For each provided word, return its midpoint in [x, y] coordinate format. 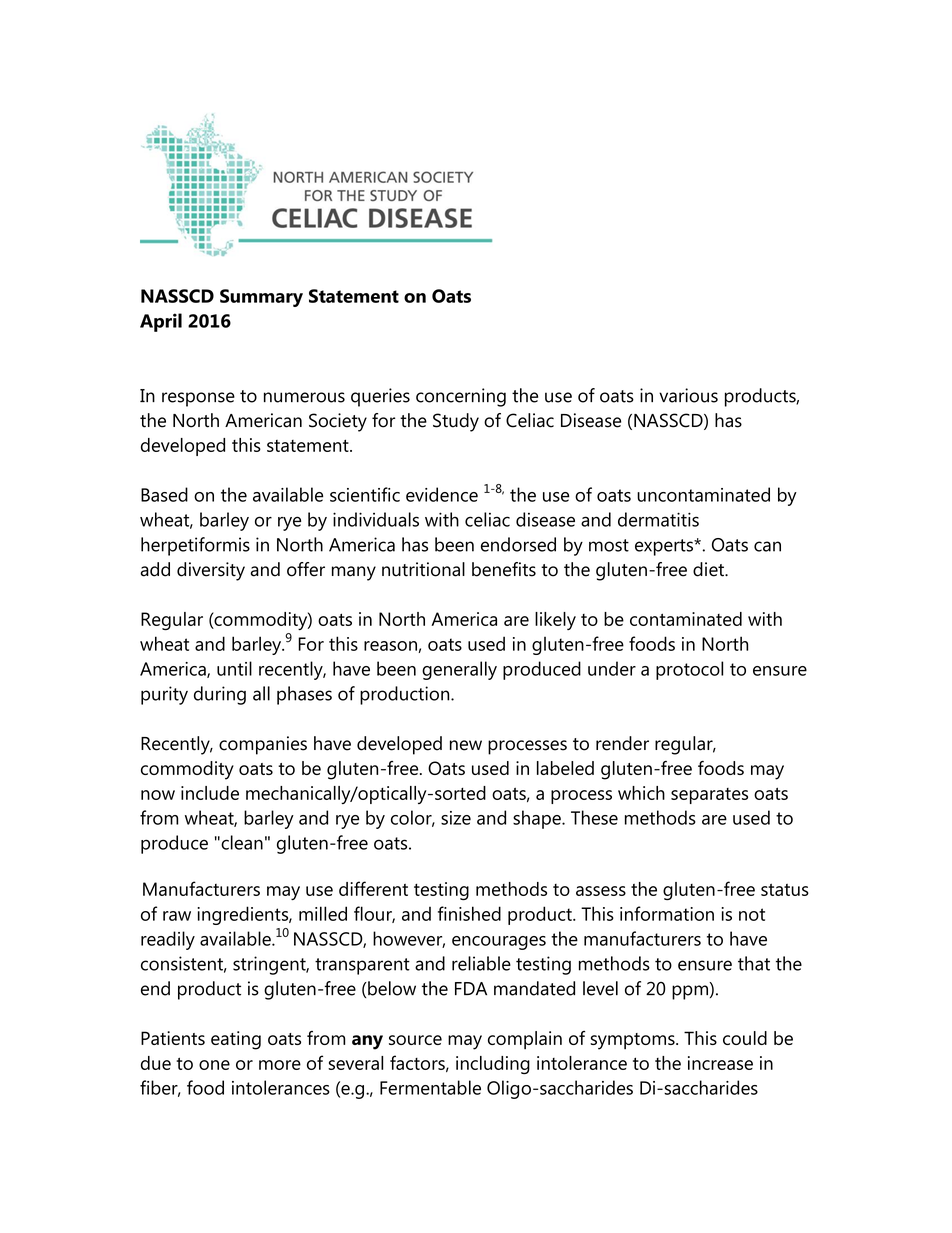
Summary [261, 298]
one [214, 1065]
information [667, 913]
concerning [461, 397]
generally [459, 670]
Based [164, 494]
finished [469, 913]
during [220, 695]
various [688, 395]
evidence [442, 494]
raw [177, 916]
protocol [689, 670]
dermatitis [658, 519]
